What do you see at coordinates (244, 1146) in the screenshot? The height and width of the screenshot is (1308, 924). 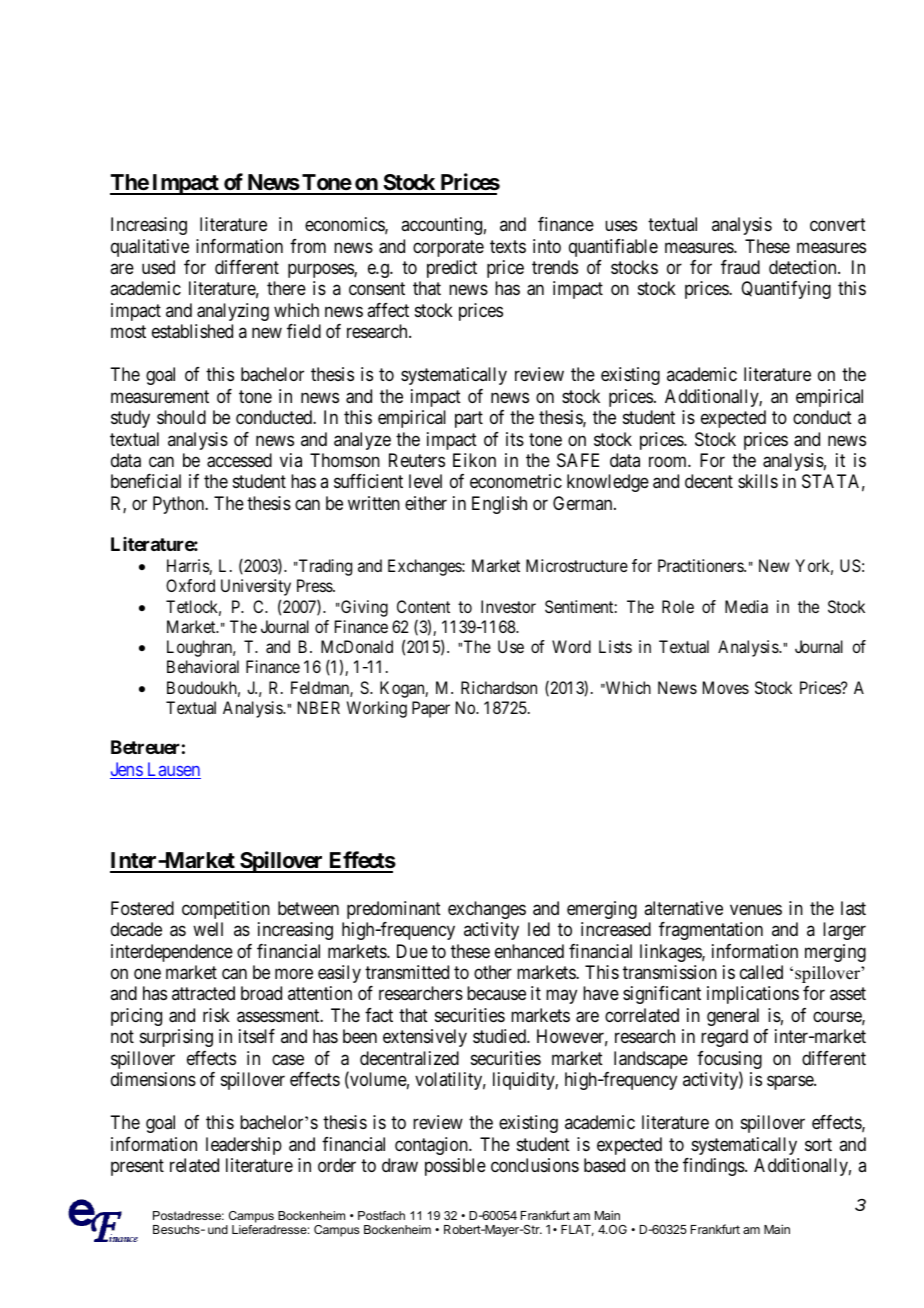 I see `leadership` at bounding box center [244, 1146].
